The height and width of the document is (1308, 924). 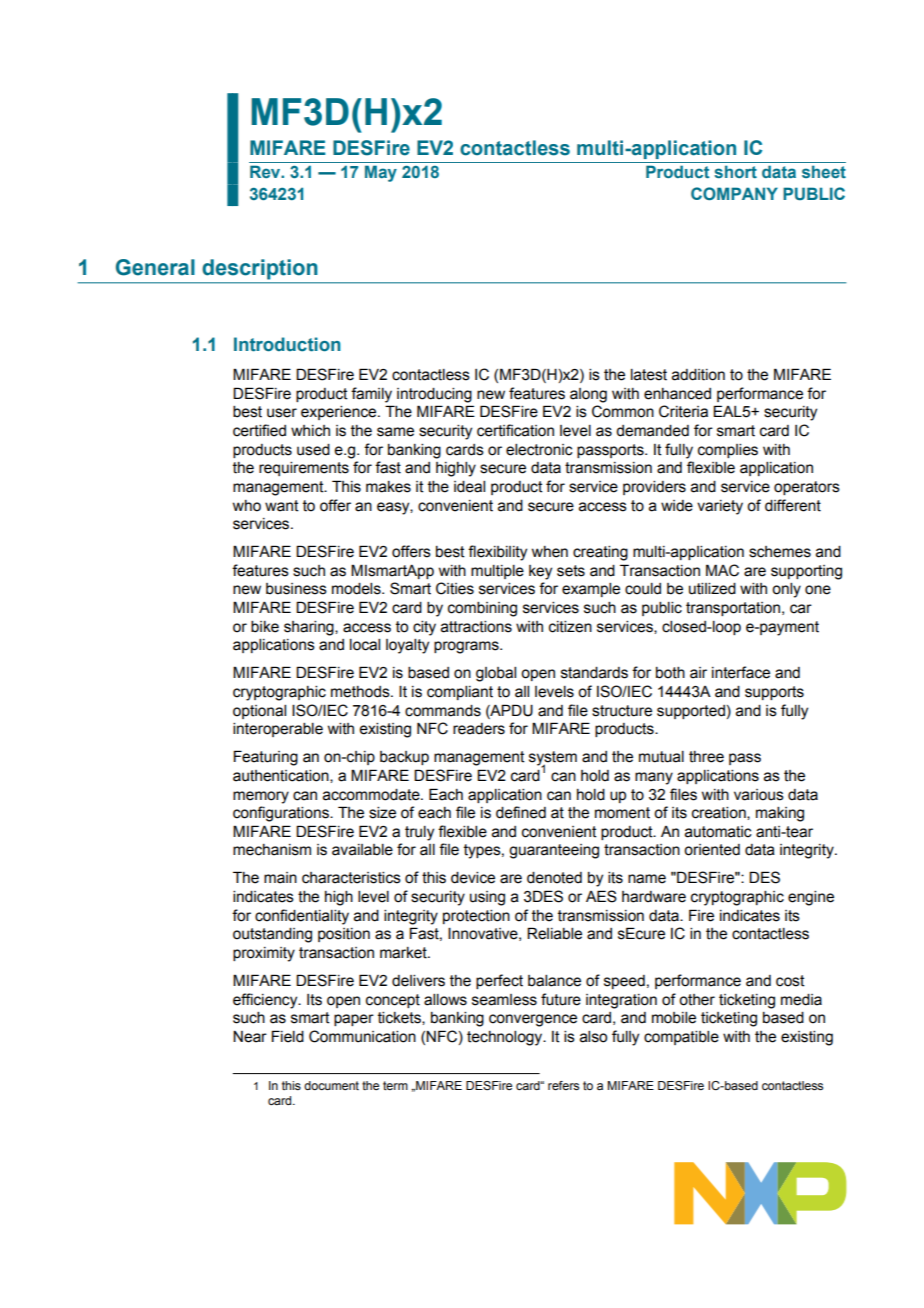 I want to click on attractions, so click(x=476, y=627).
